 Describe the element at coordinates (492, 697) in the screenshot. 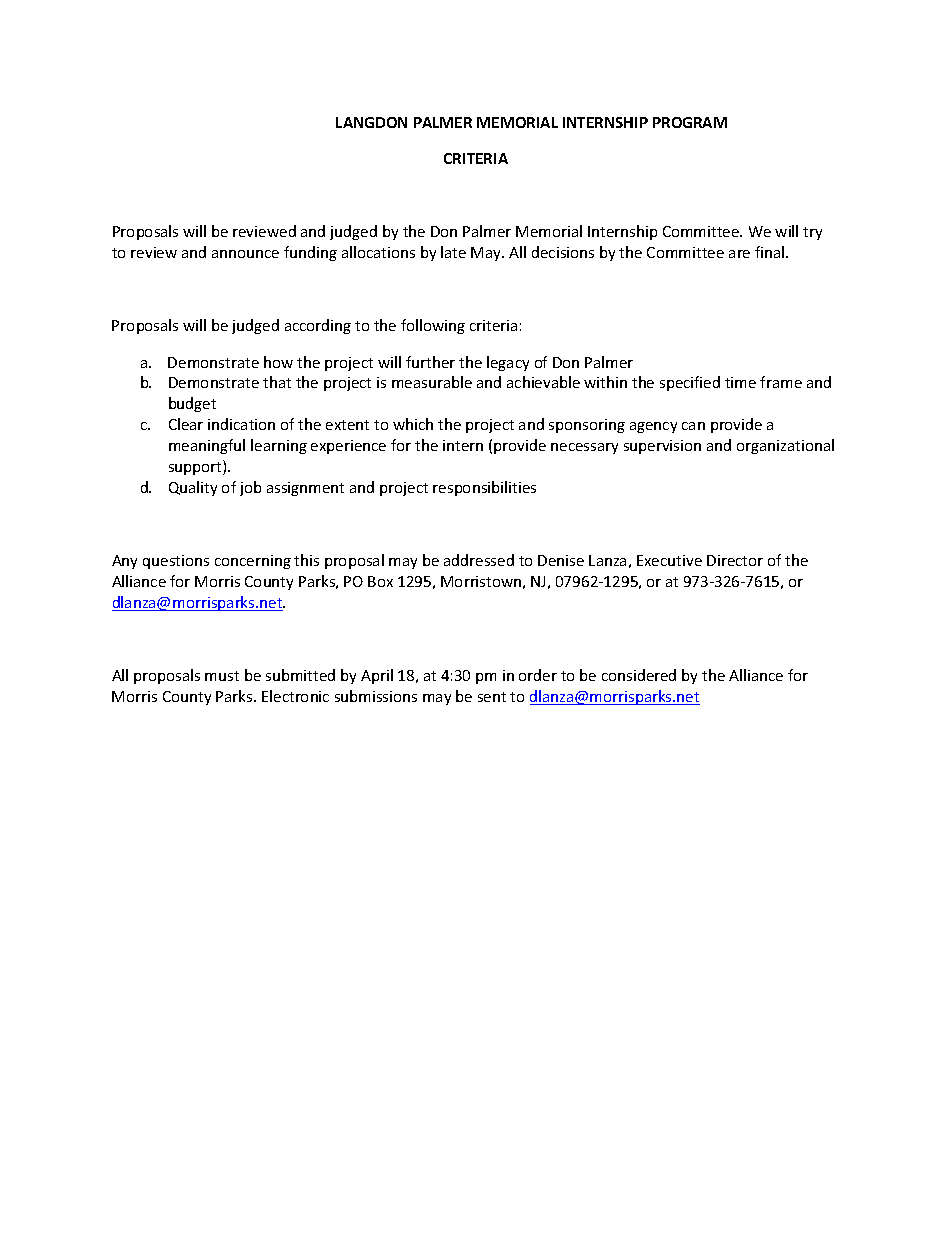

I see `sent` at that location.
